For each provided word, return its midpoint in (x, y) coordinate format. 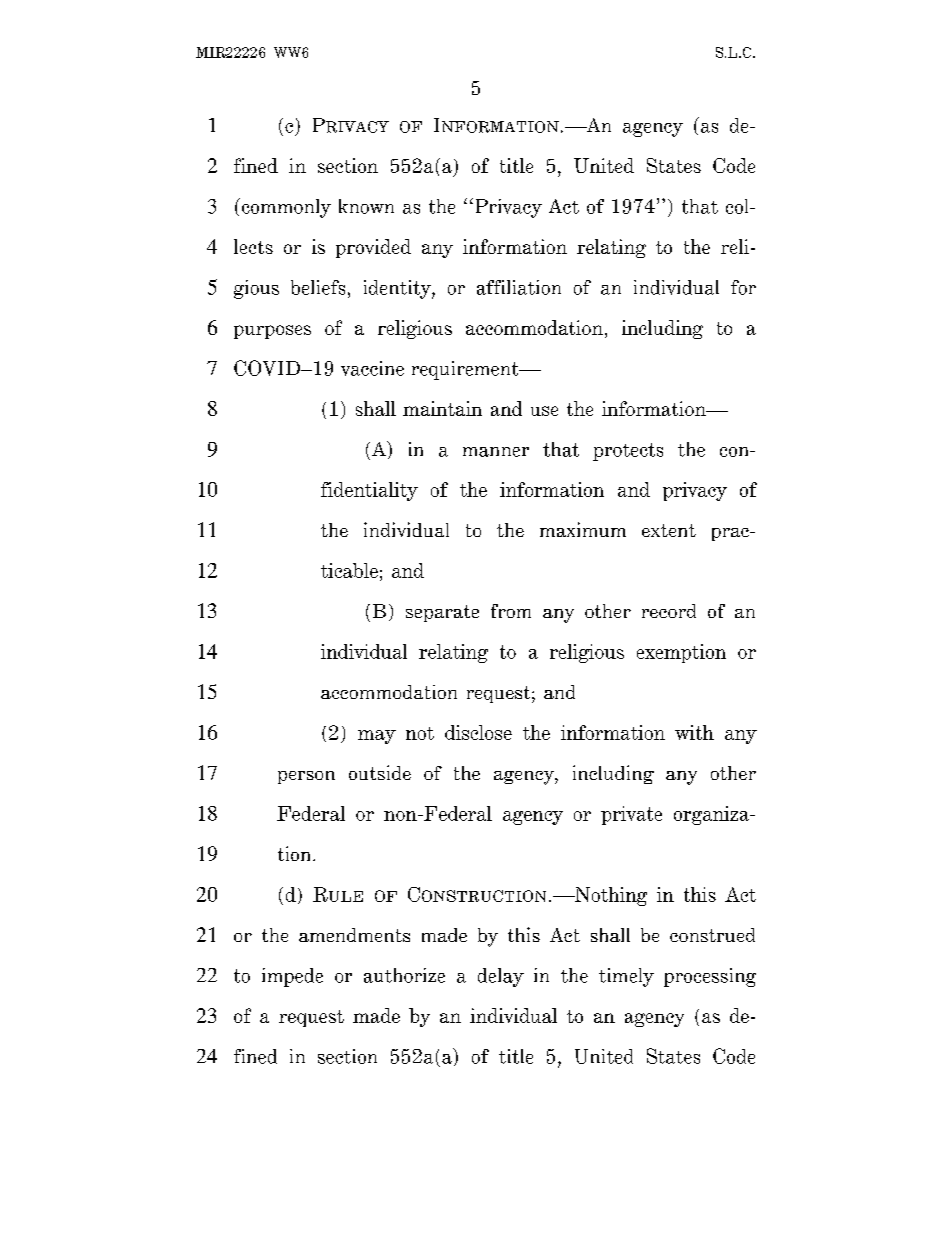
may (377, 737)
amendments (354, 935)
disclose (478, 732)
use (544, 411)
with (694, 732)
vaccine (372, 368)
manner (496, 452)
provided (373, 248)
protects (628, 452)
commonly (285, 208)
